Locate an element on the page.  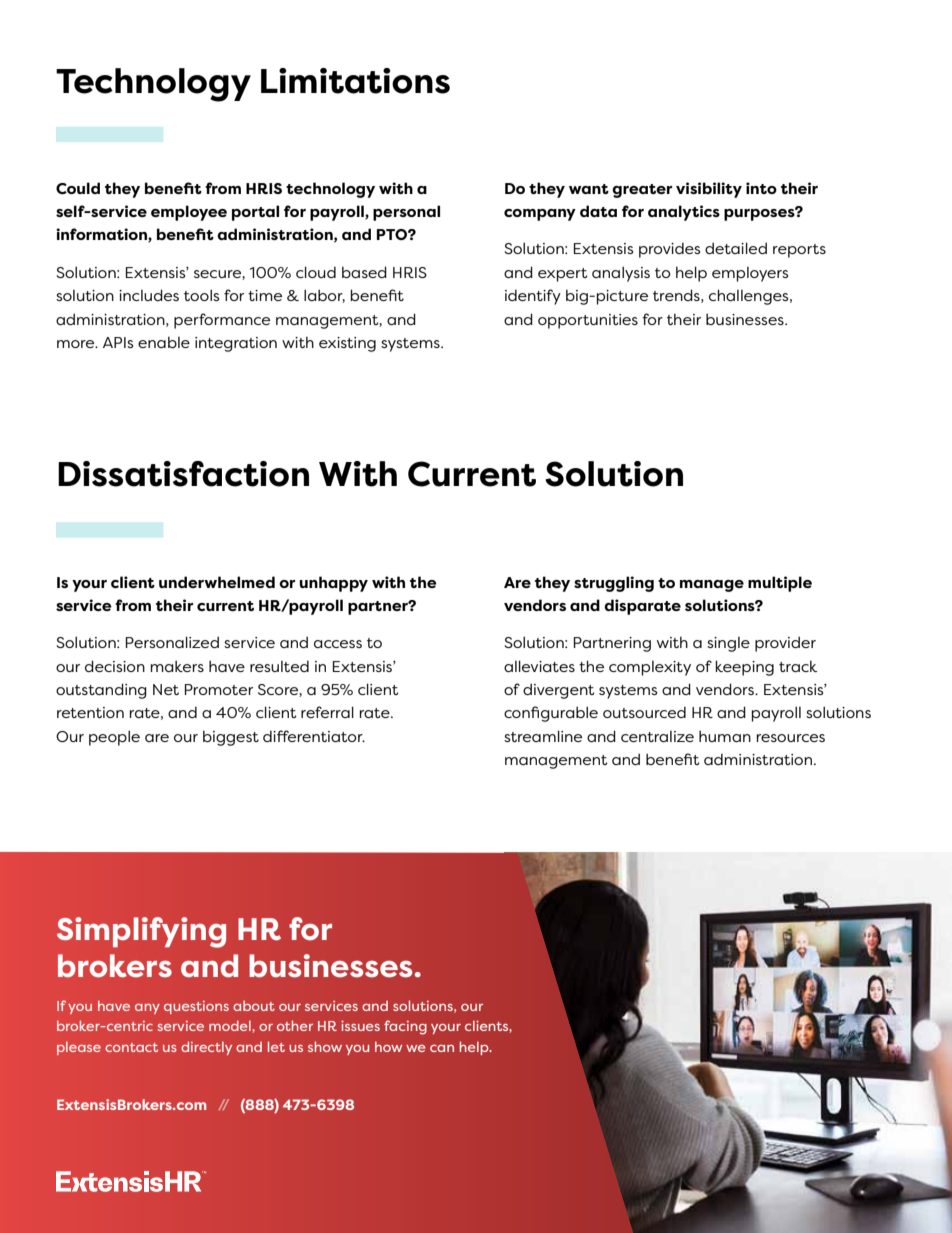
existing is located at coordinates (347, 344).
